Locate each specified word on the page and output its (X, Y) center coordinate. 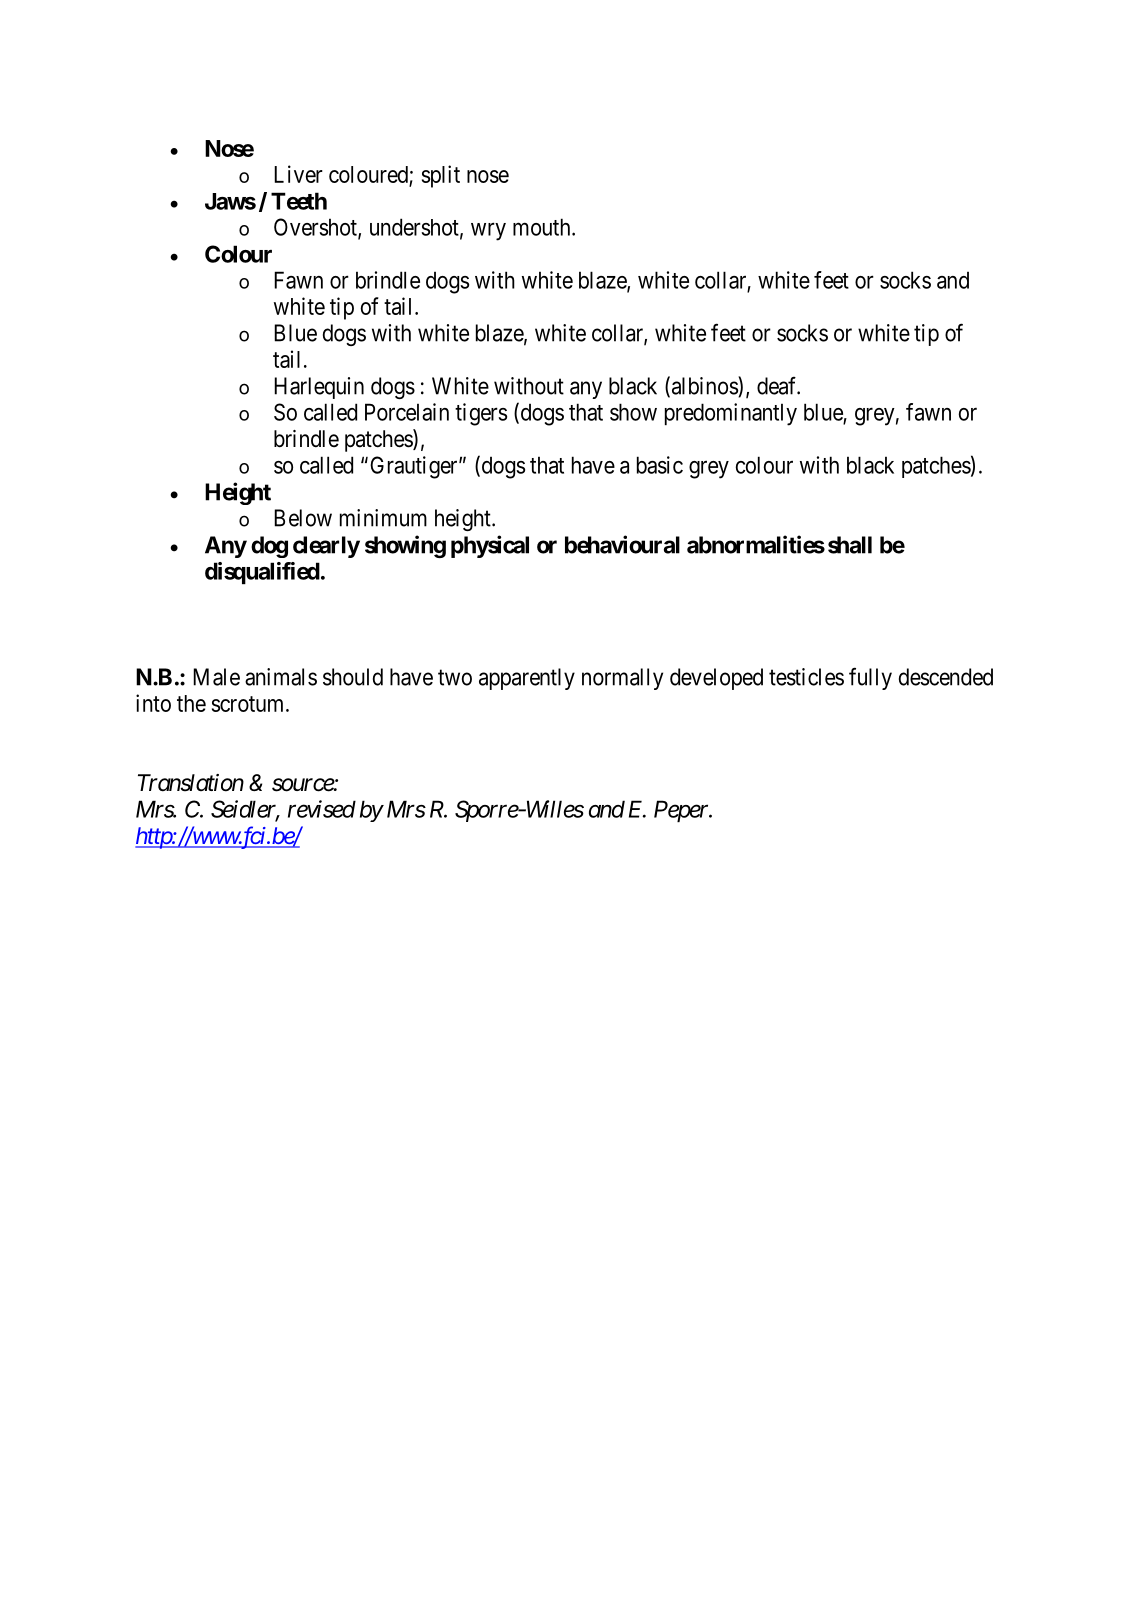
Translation (191, 783)
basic (660, 465)
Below (303, 518)
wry (488, 232)
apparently (527, 679)
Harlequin (319, 388)
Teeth (299, 201)
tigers (481, 414)
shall (850, 545)
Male (216, 677)
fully (870, 678)
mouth (543, 227)
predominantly (731, 414)
